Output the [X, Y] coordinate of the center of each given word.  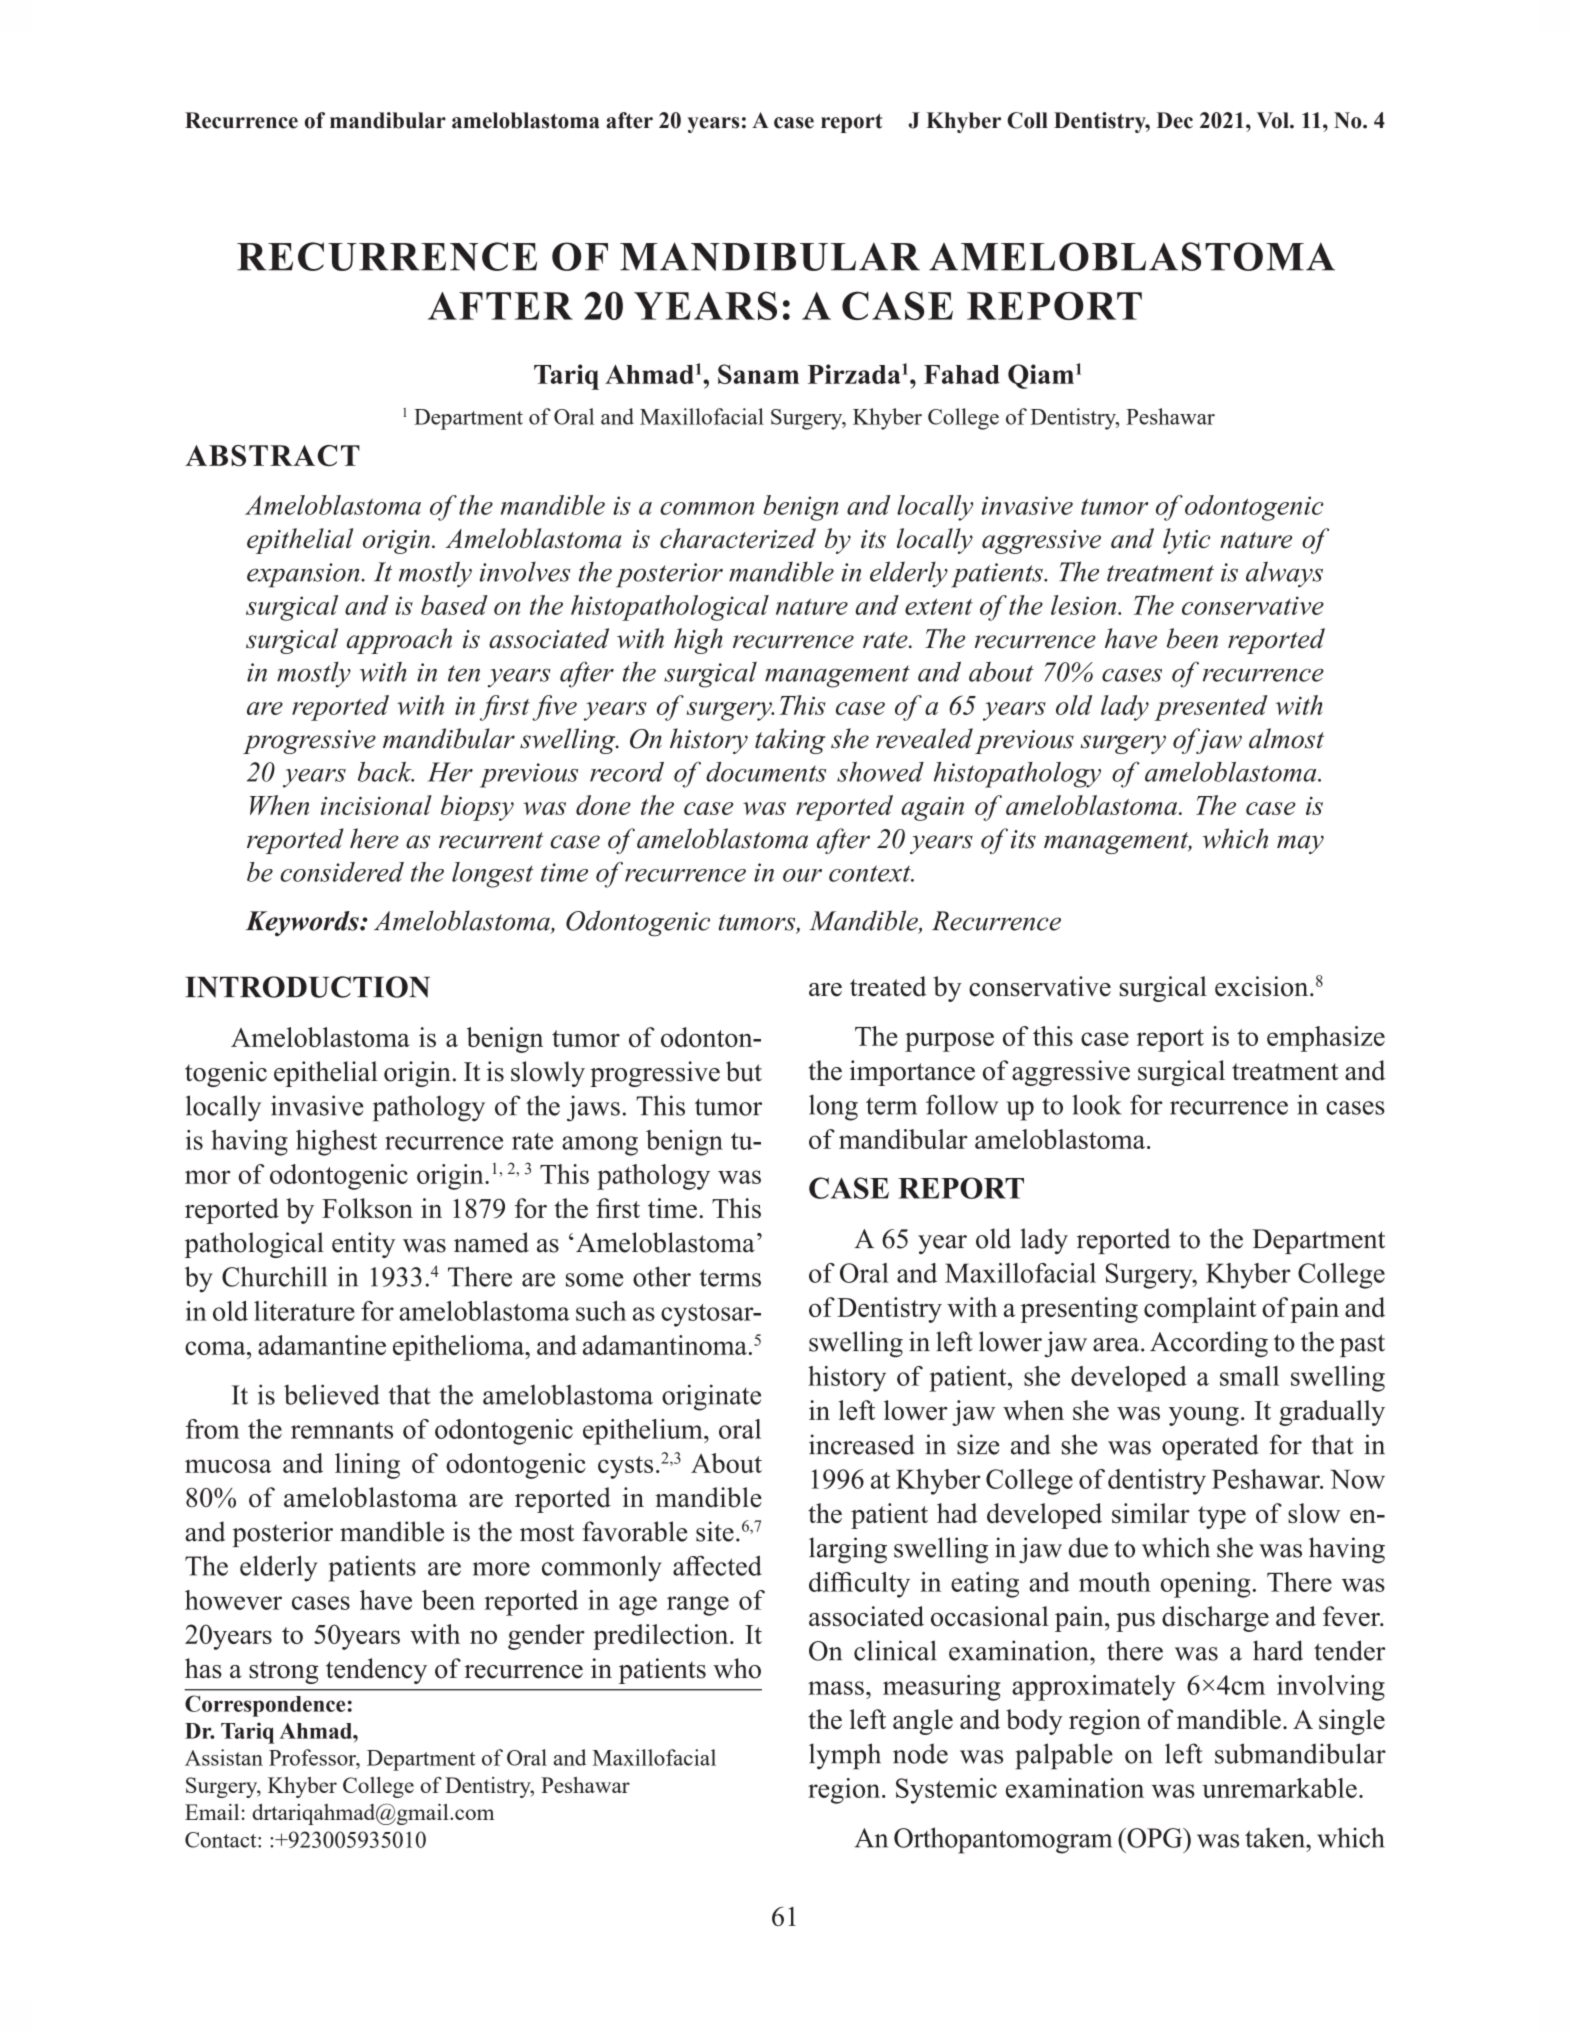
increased [862, 1444]
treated [888, 986]
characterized [738, 538]
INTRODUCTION [307, 987]
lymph [845, 1756]
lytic [1187, 541]
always [1284, 574]
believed [331, 1394]
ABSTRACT [272, 456]
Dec [1175, 120]
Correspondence [265, 1706]
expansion [304, 575]
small [1249, 1376]
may [1300, 844]
